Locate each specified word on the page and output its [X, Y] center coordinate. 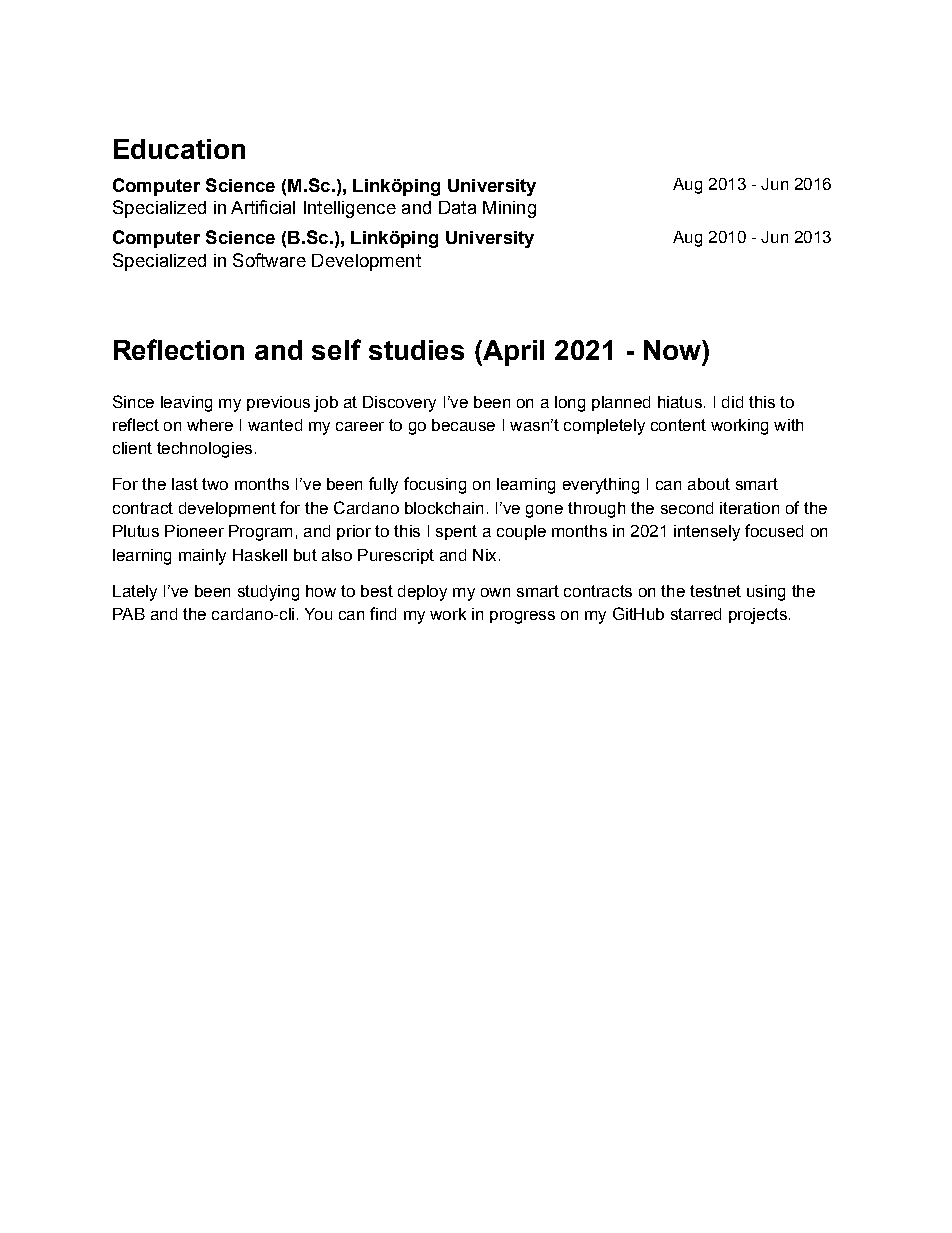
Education [179, 149]
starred [696, 614]
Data [457, 207]
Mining [509, 209]
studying [268, 593]
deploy [422, 593]
